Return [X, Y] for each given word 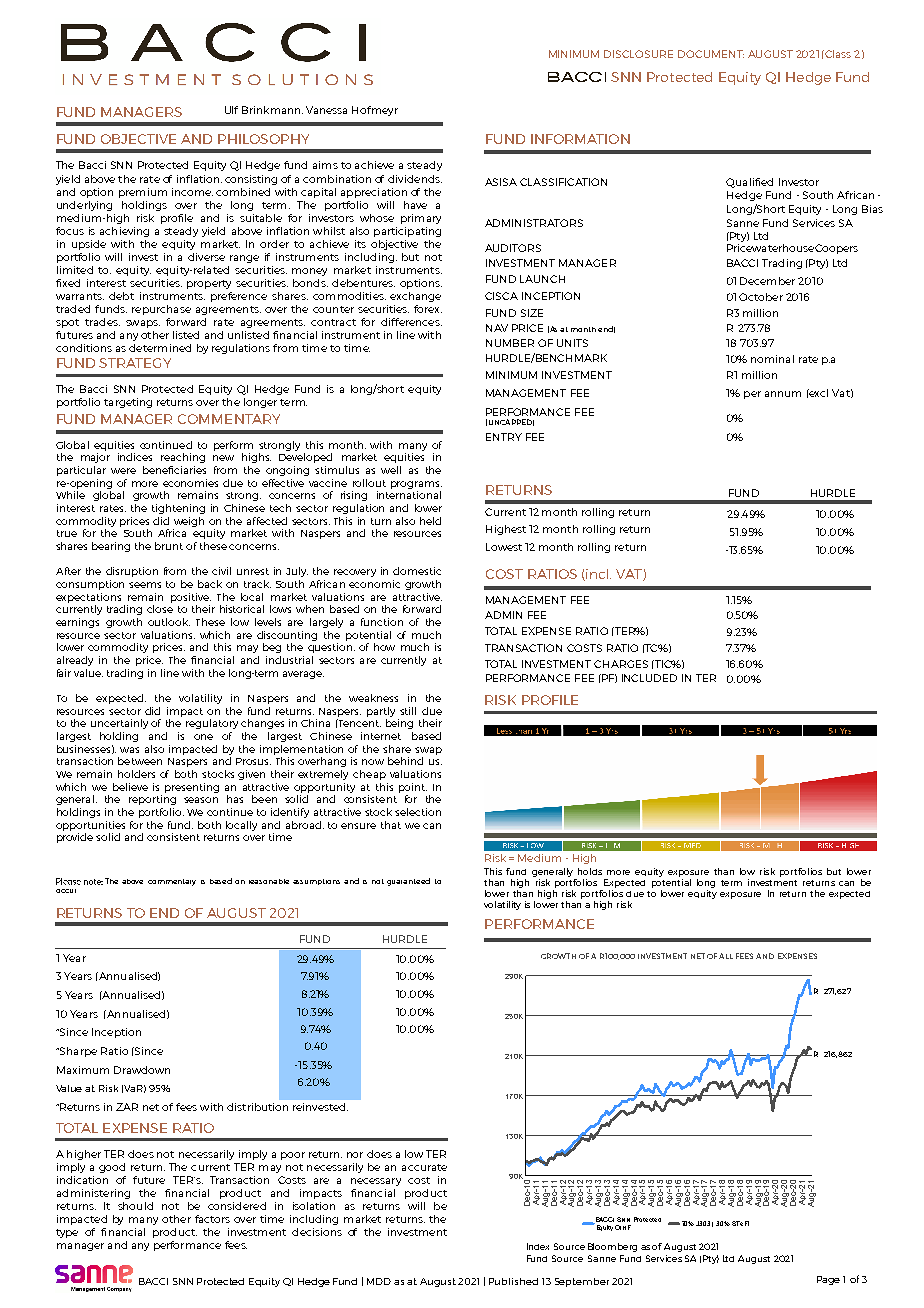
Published [513, 1281]
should [135, 1206]
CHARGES [621, 664]
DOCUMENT [711, 54]
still [408, 711]
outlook [169, 622]
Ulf [231, 110]
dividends [415, 179]
